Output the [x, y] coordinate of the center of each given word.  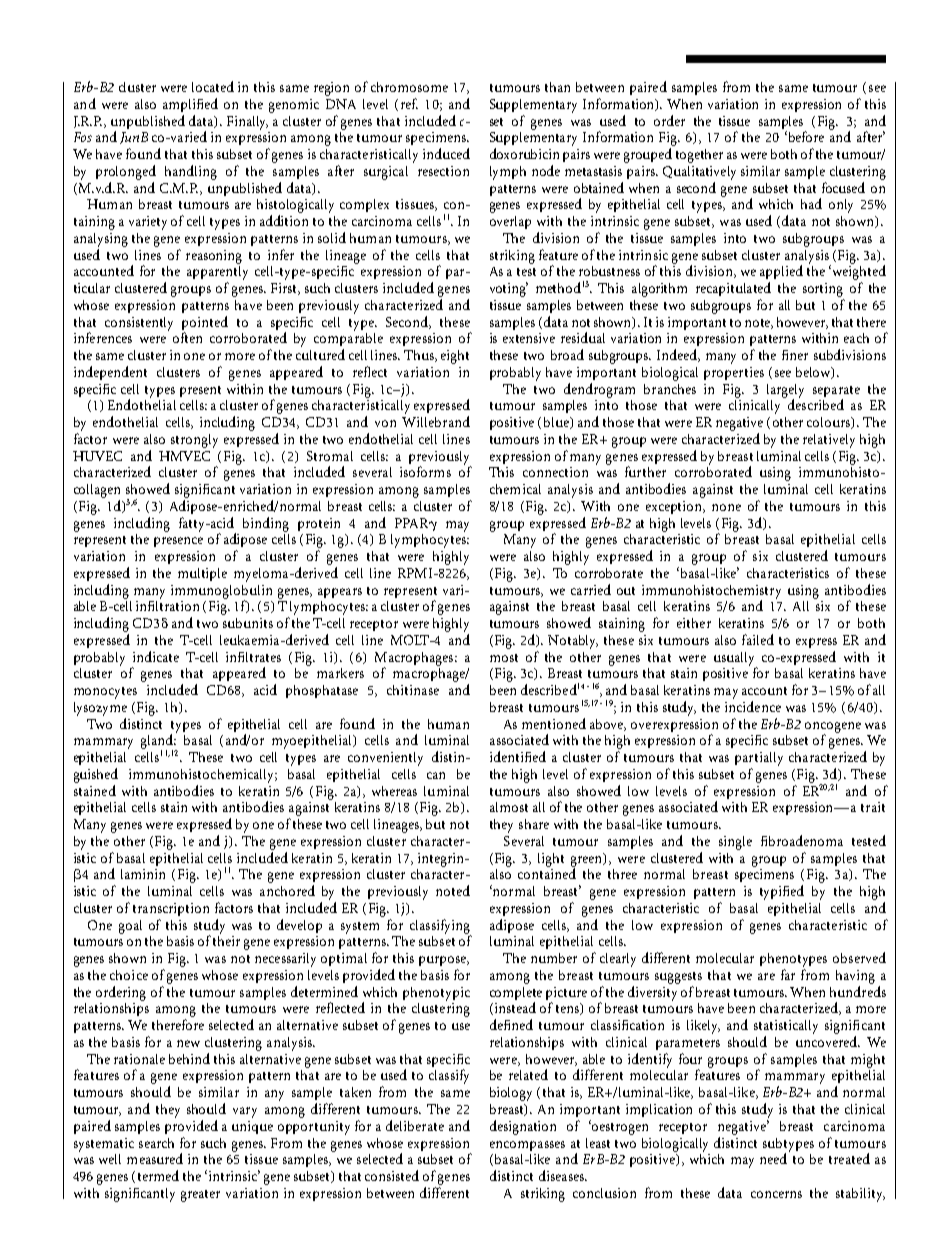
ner [799, 356]
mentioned [554, 723]
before [805, 136]
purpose [444, 961]
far [788, 974]
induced [446, 153]
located [213, 86]
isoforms [425, 471]
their [226, 939]
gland [159, 741]
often [187, 337]
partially [759, 759]
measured [155, 1158]
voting [509, 289]
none [726, 507]
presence [178, 542]
